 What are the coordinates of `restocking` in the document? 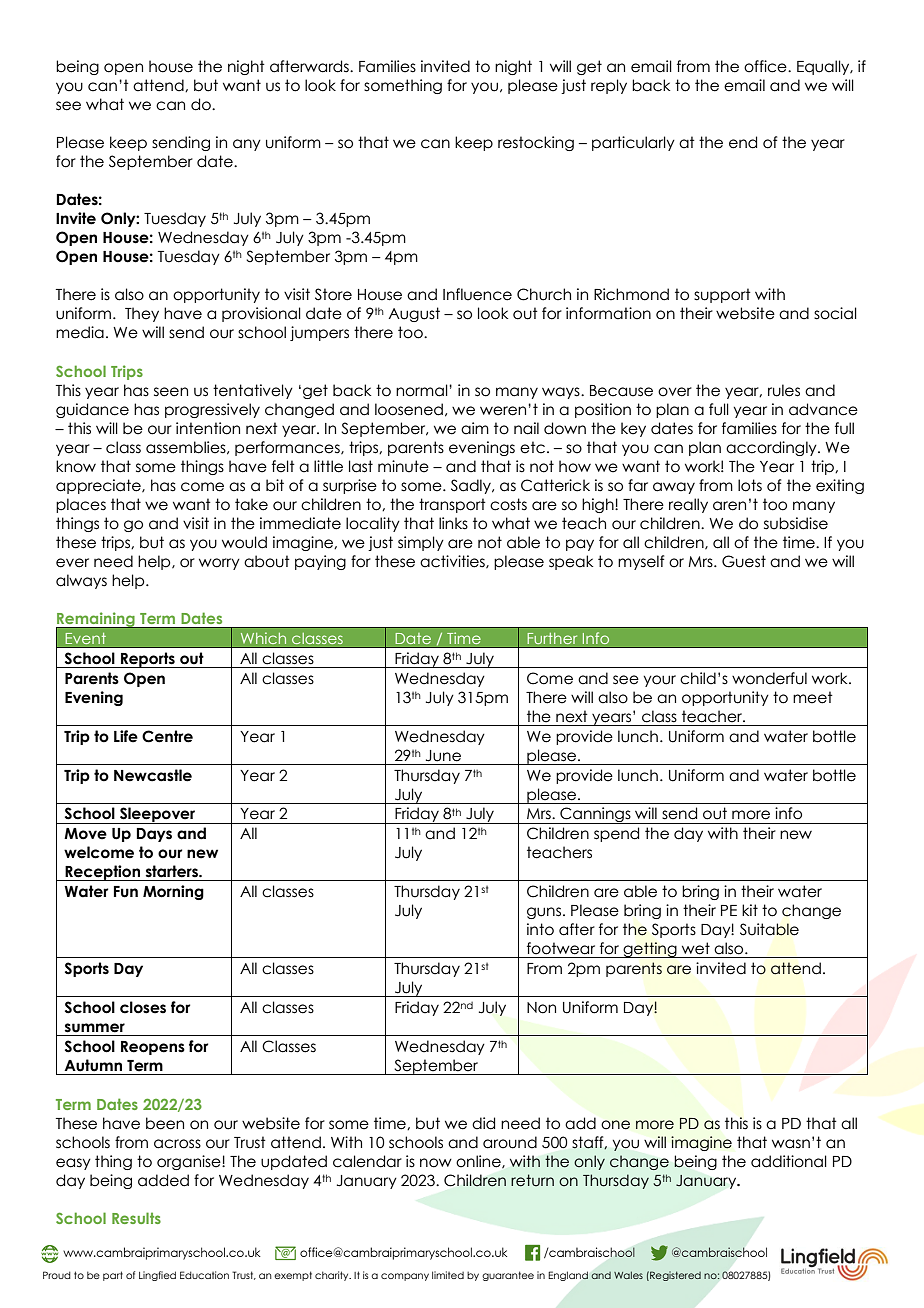 It's located at (536, 143).
